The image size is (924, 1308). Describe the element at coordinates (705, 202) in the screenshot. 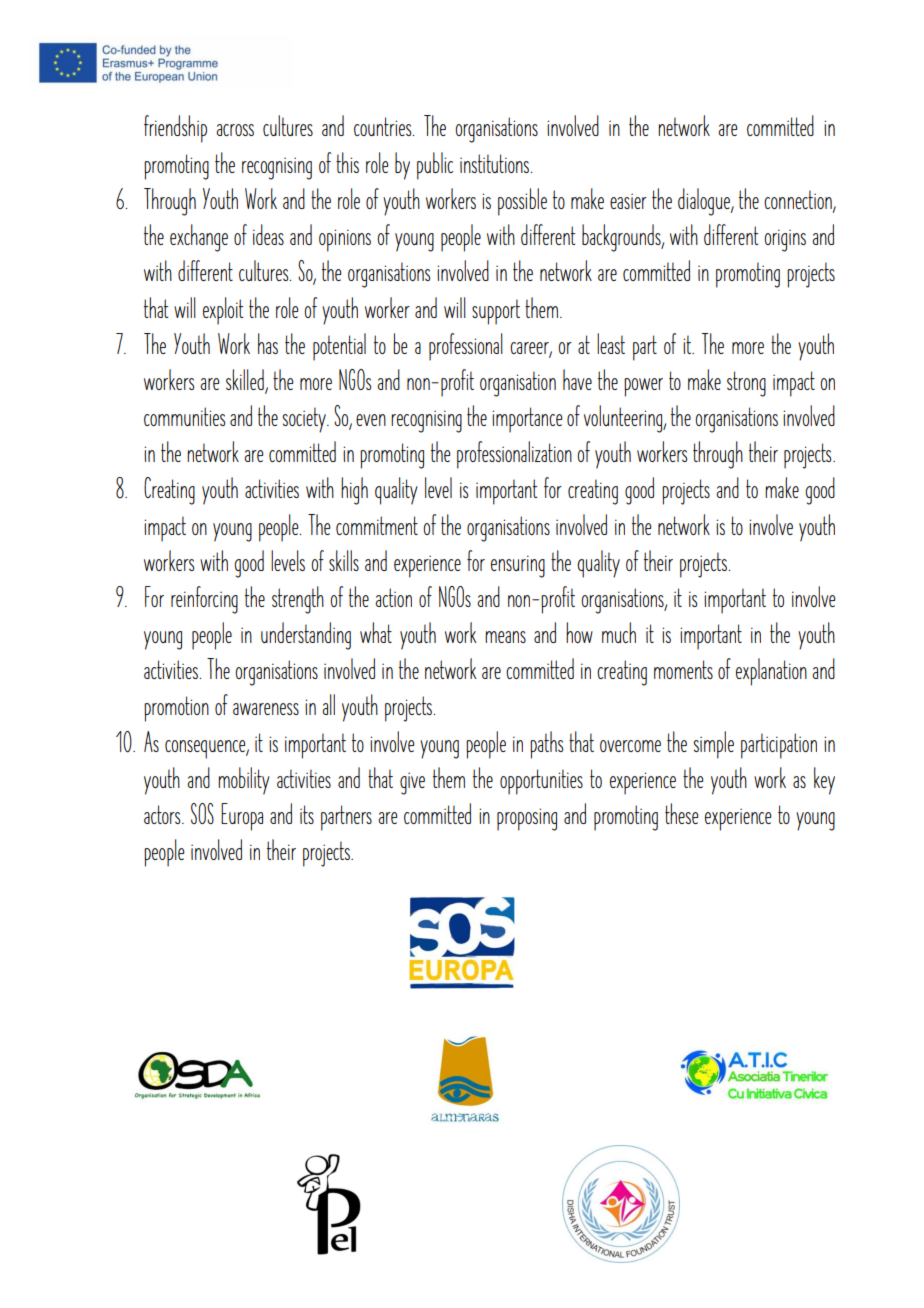

I see `dialogue` at that location.
